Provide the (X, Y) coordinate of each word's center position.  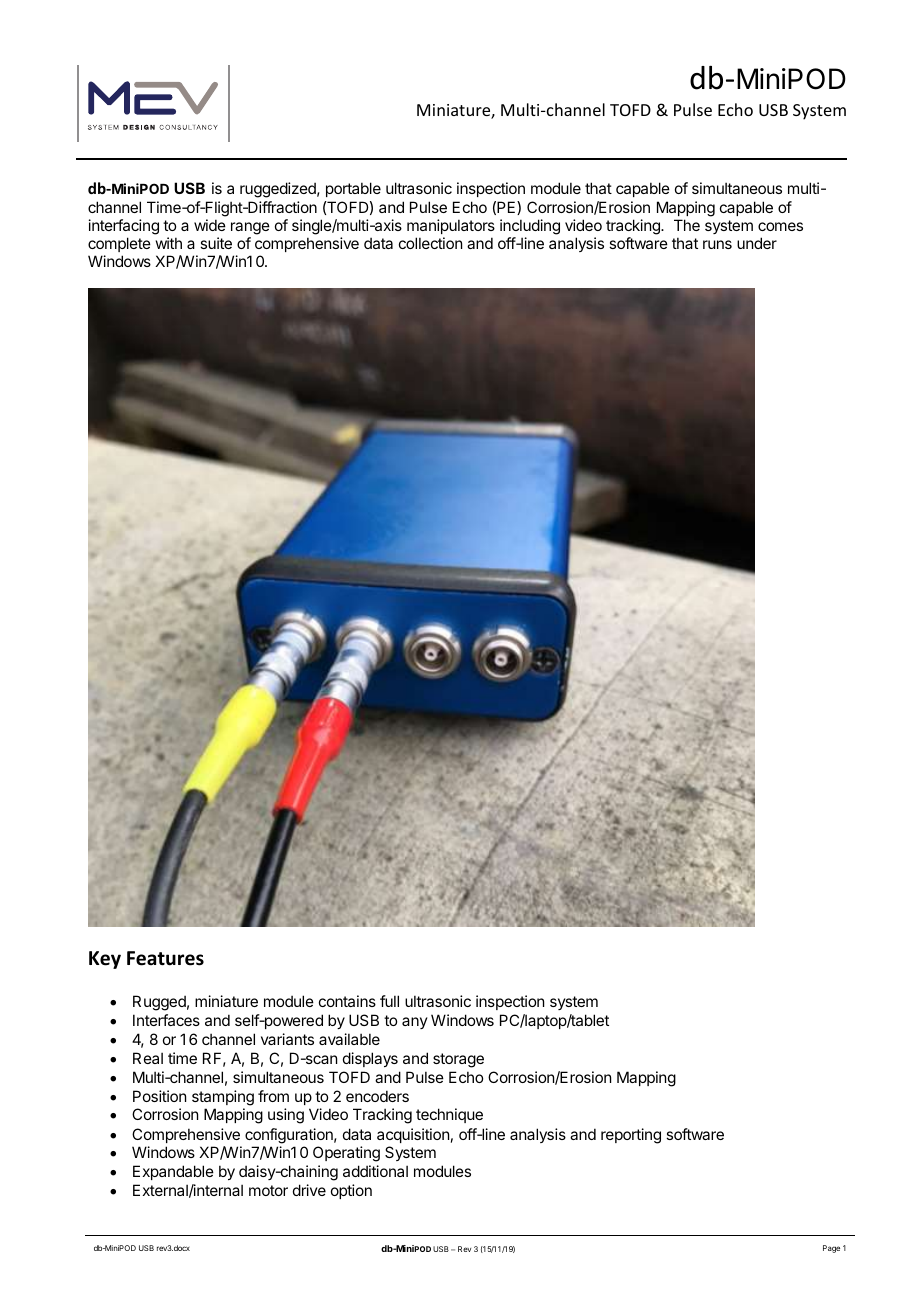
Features (165, 958)
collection (430, 243)
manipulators (451, 226)
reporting (631, 1136)
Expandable (173, 1172)
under (757, 243)
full (389, 1001)
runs (717, 244)
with (169, 243)
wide (210, 225)
